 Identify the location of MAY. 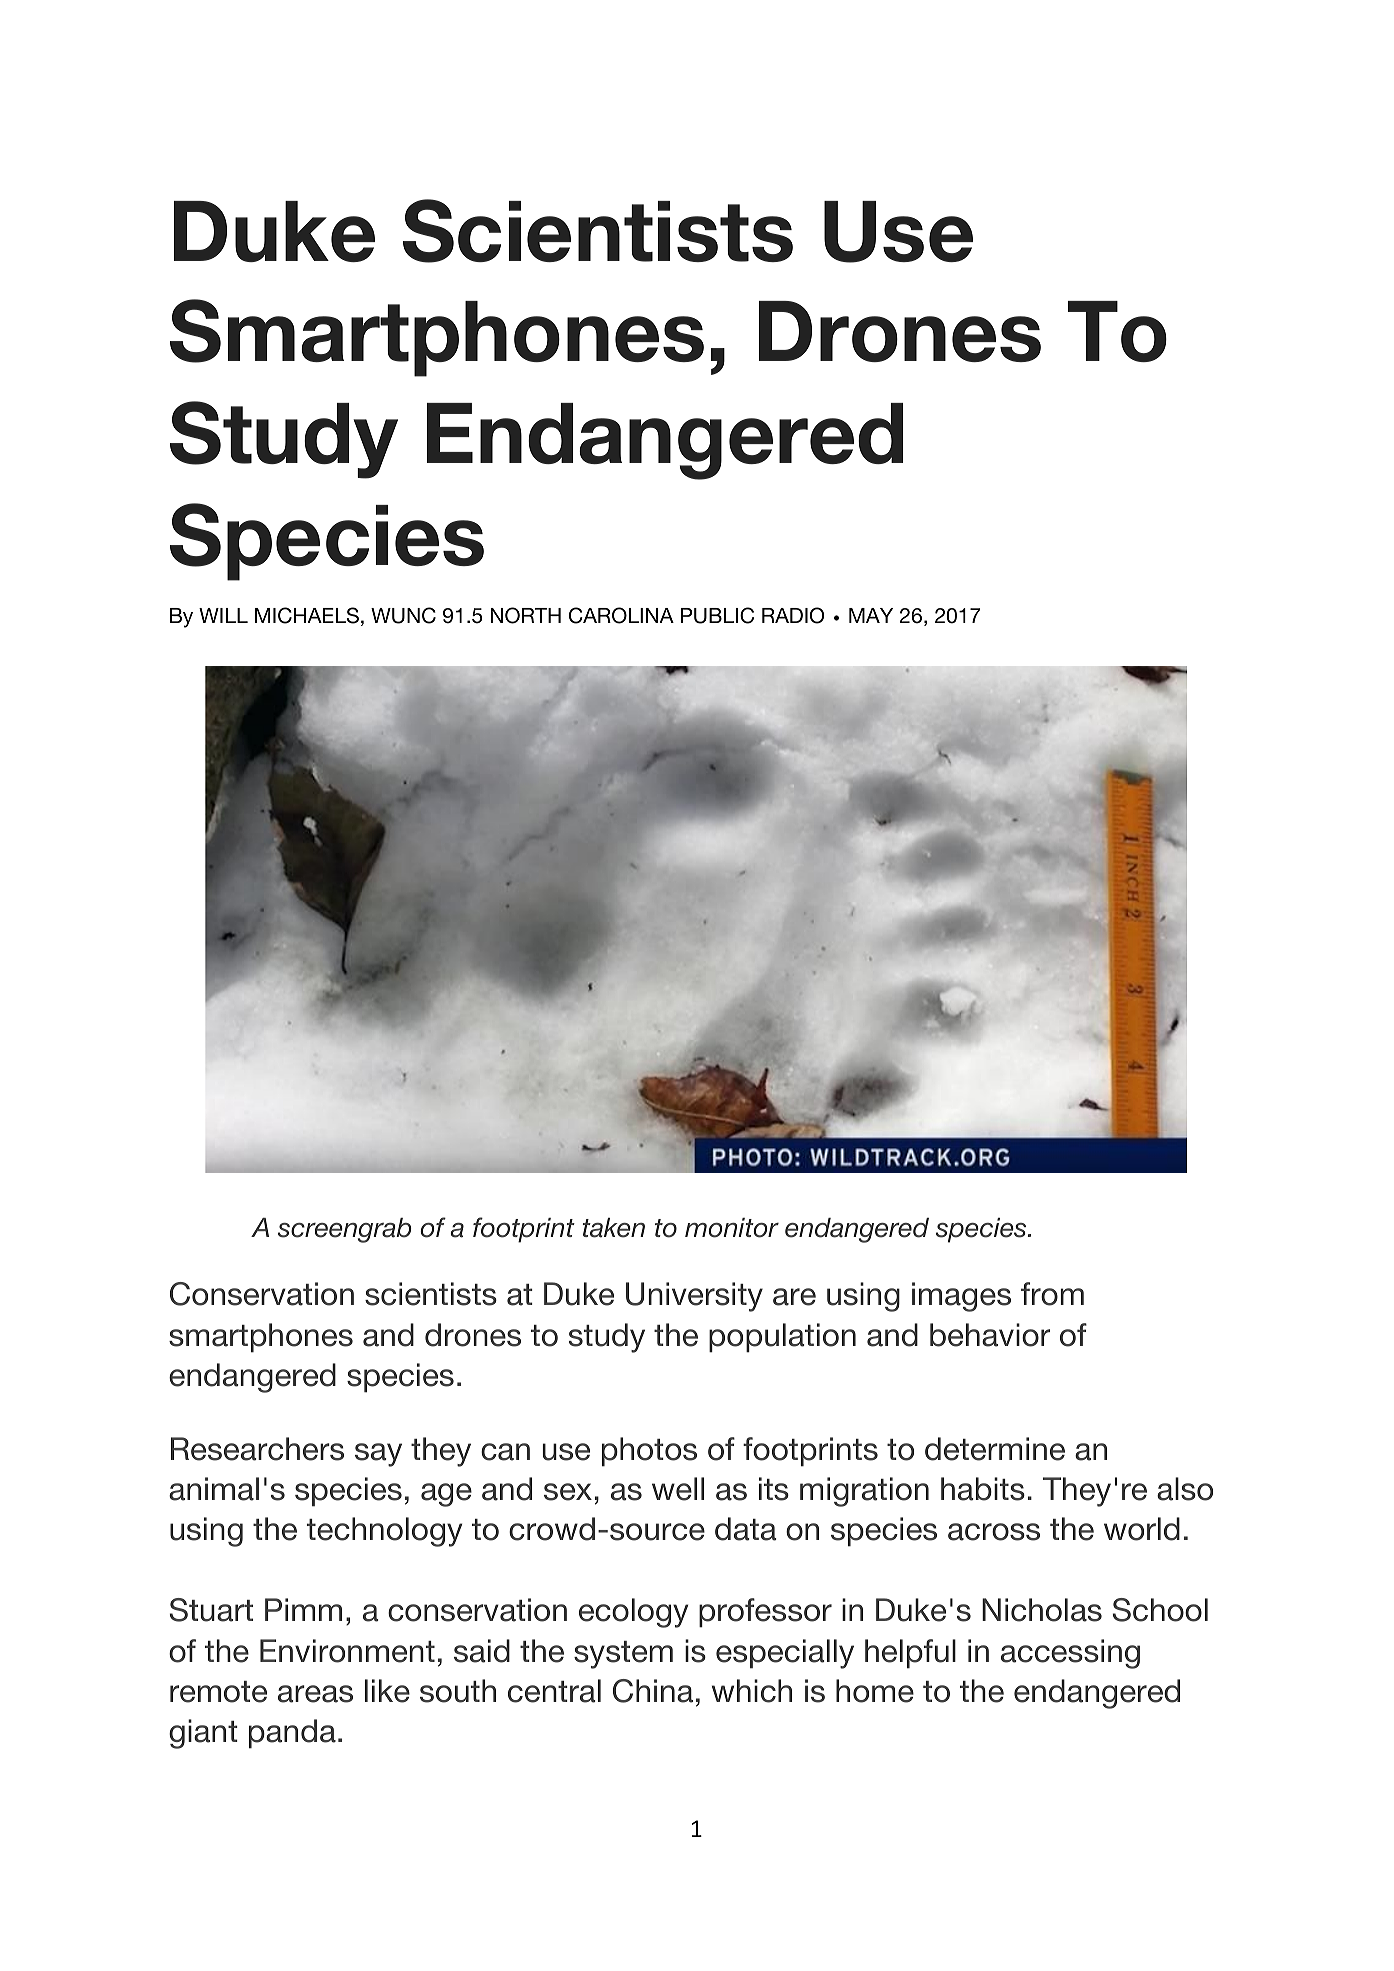
(871, 615).
